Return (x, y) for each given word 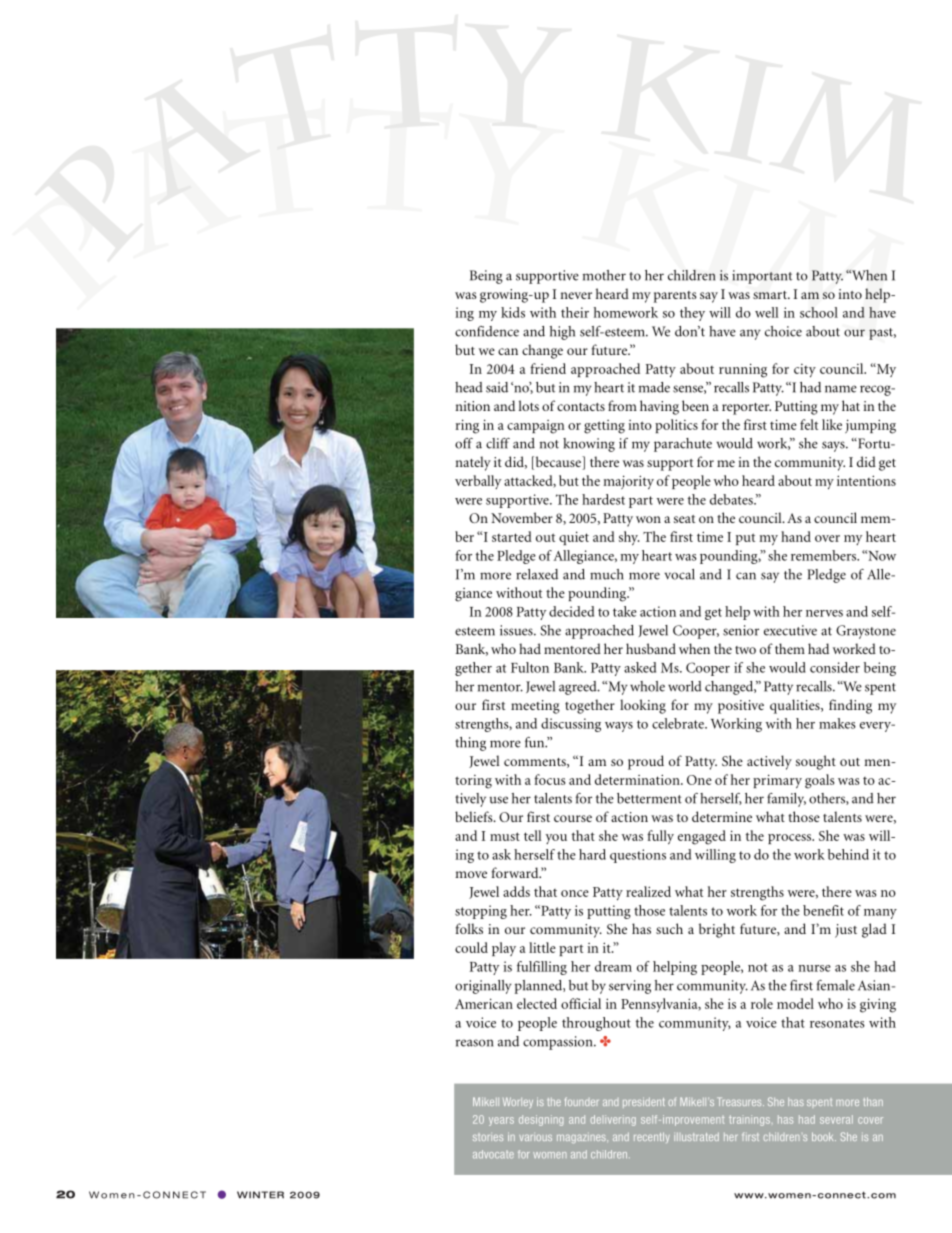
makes (837, 723)
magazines (582, 1139)
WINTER (260, 1195)
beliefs (475, 816)
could (471, 947)
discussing (571, 725)
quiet (574, 538)
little (542, 947)
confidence (487, 331)
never (576, 295)
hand (796, 536)
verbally (478, 482)
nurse (814, 968)
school (819, 312)
